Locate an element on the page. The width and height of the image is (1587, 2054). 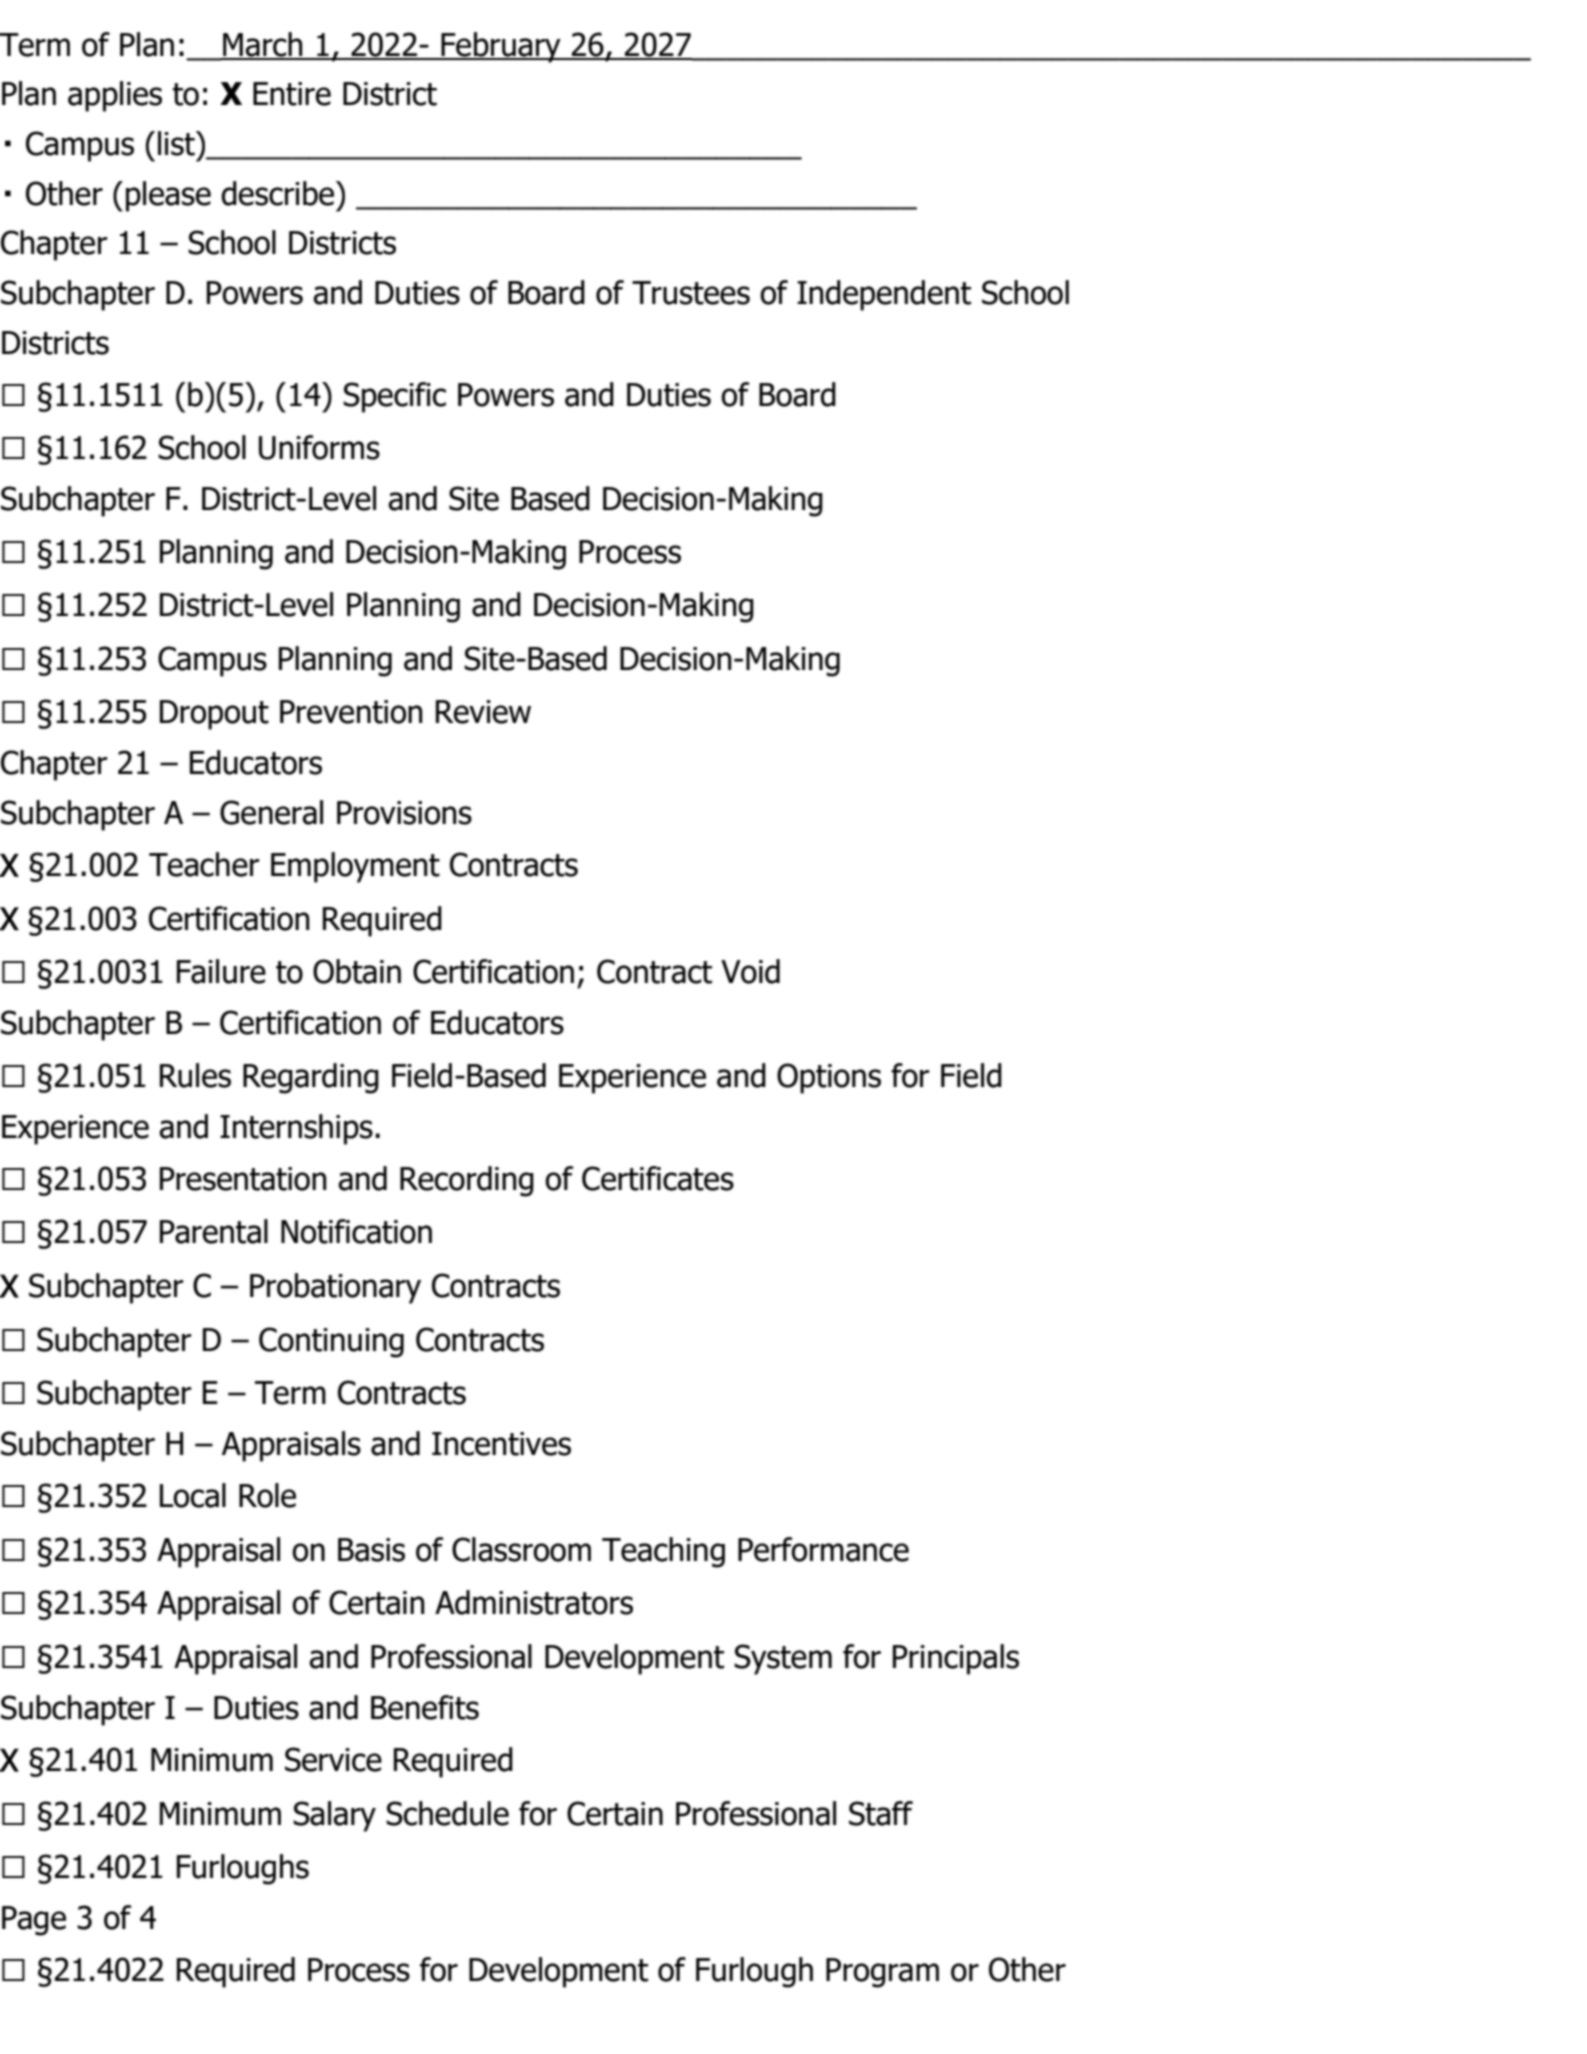
please is located at coordinates (168, 196).
